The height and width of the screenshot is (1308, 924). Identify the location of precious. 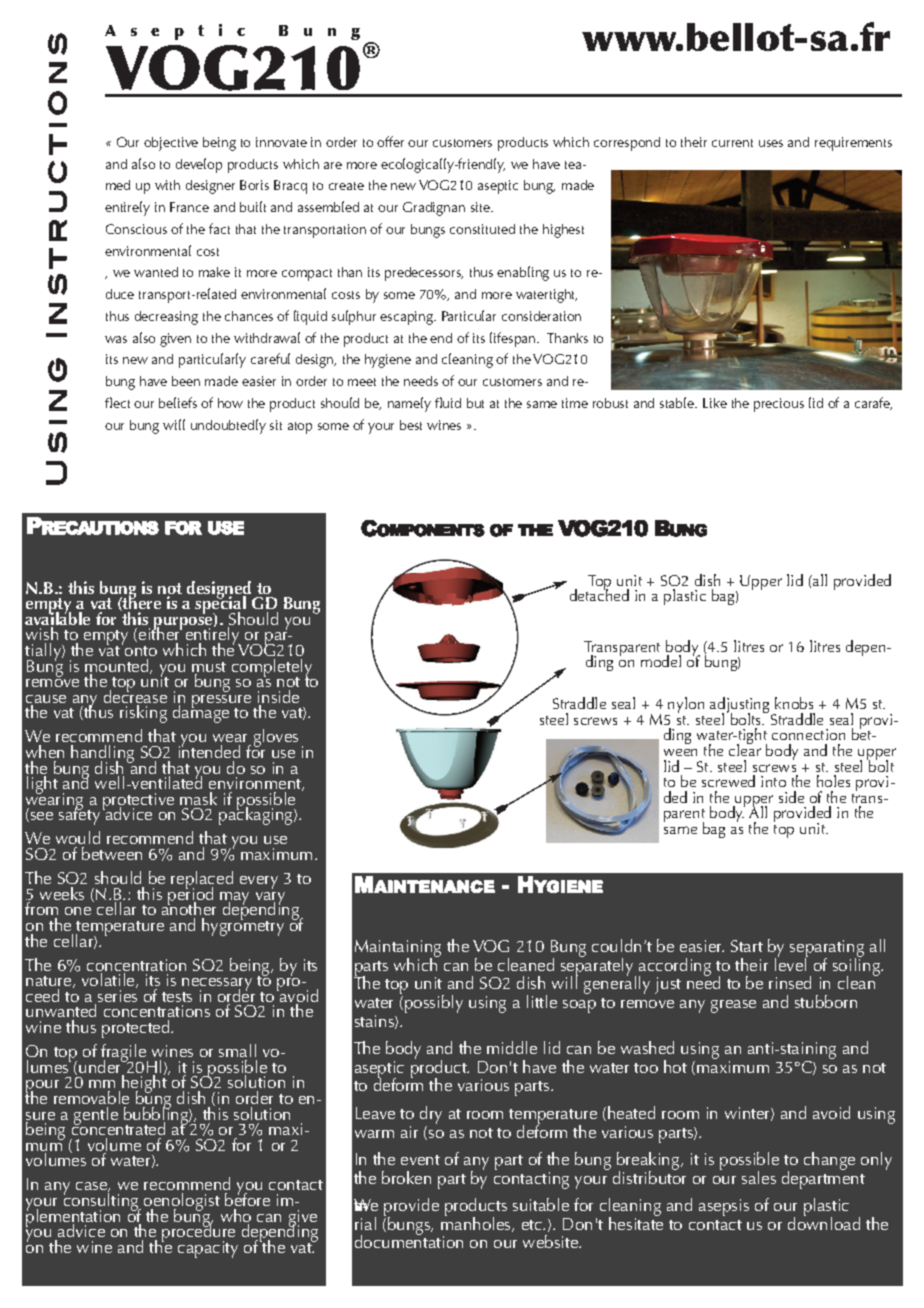
(779, 405).
